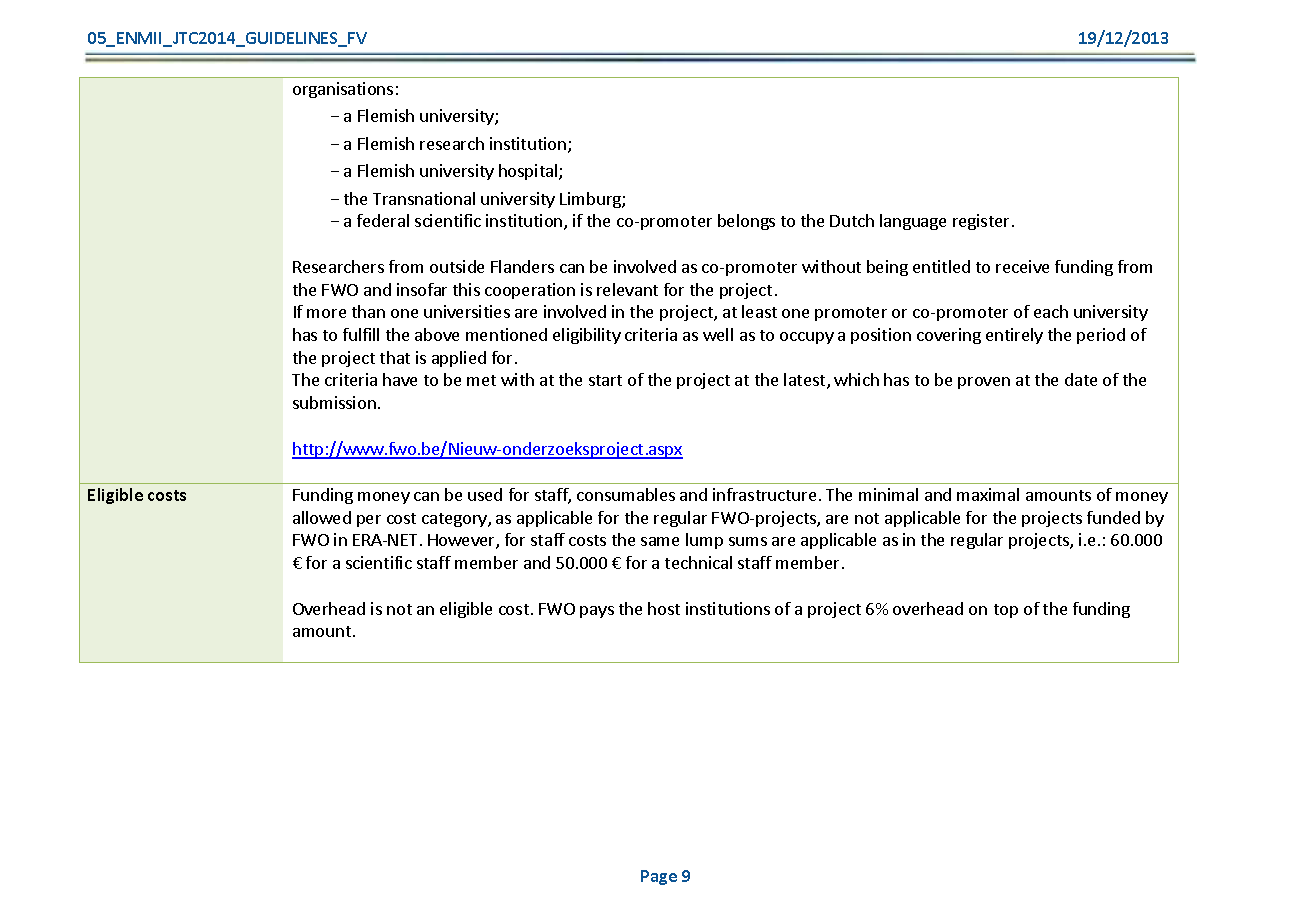 The image size is (1308, 924). Describe the element at coordinates (462, 541) in the page. I see `However` at that location.
